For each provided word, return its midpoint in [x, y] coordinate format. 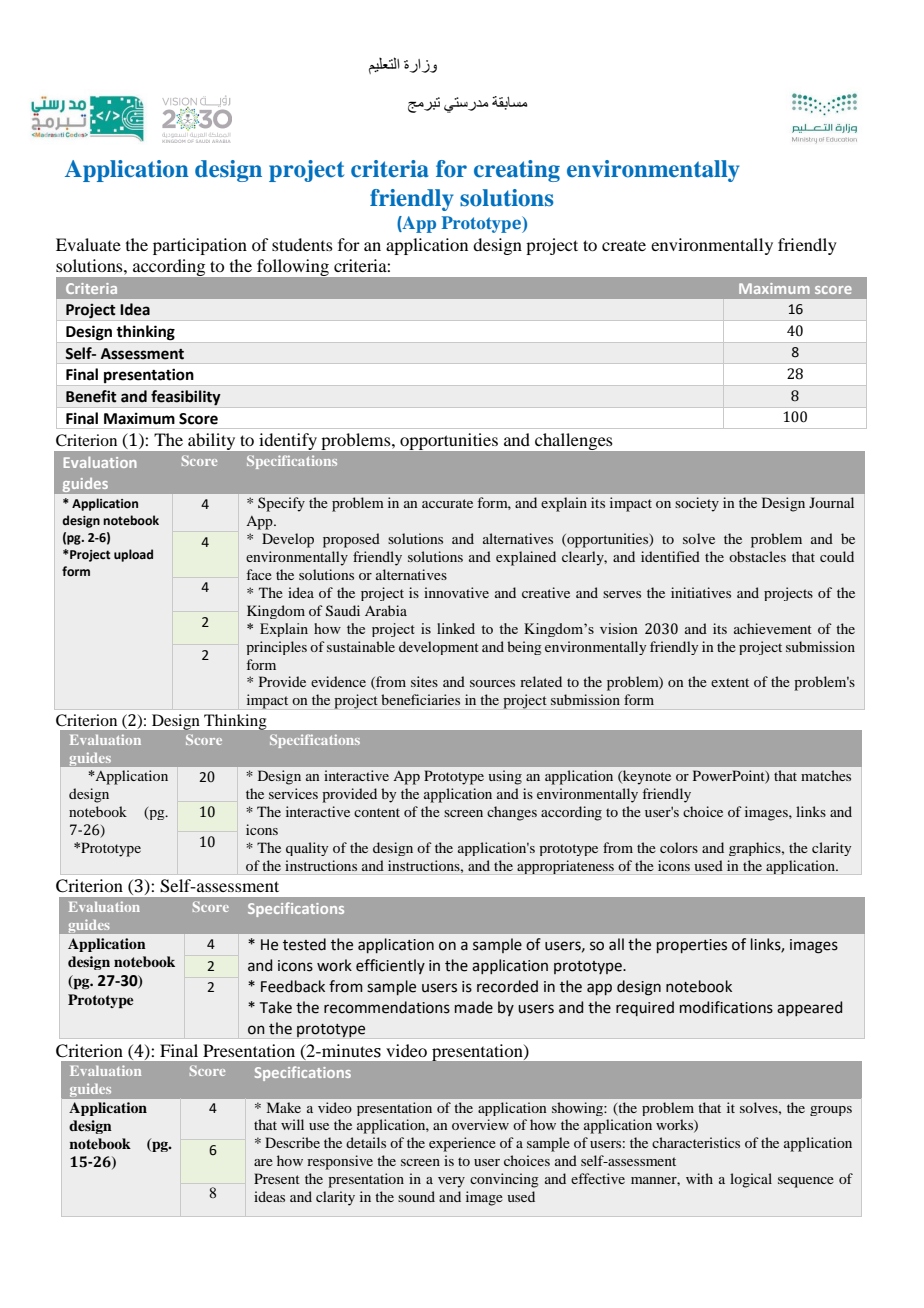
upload [133, 555]
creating [517, 171]
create [624, 245]
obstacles [757, 556]
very [451, 1182]
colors [679, 847]
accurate [447, 503]
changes [512, 813]
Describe [292, 1142]
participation [200, 246]
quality [307, 849]
